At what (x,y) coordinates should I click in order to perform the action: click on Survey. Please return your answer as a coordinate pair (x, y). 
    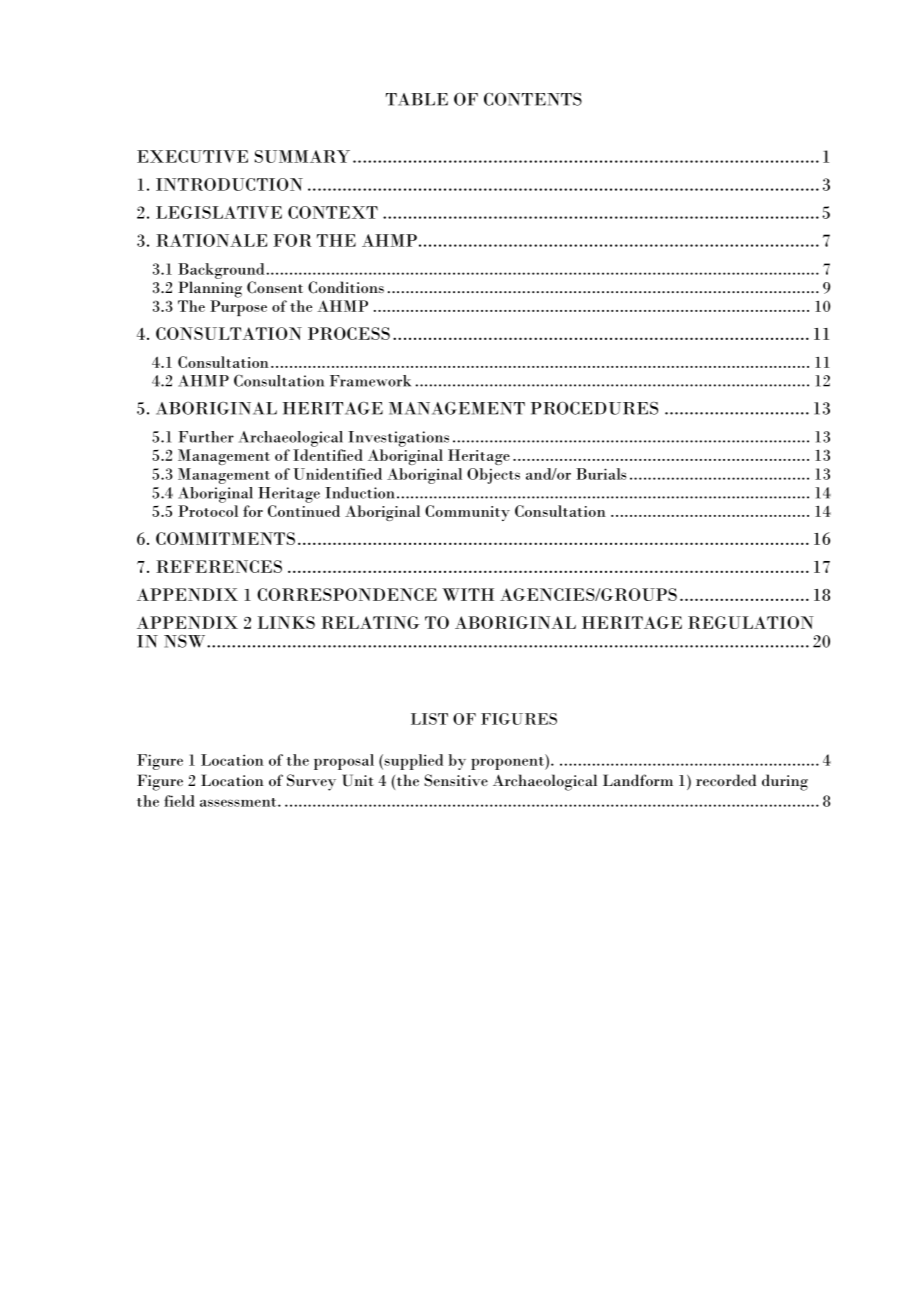
    Looking at the image, I should click on (311, 782).
